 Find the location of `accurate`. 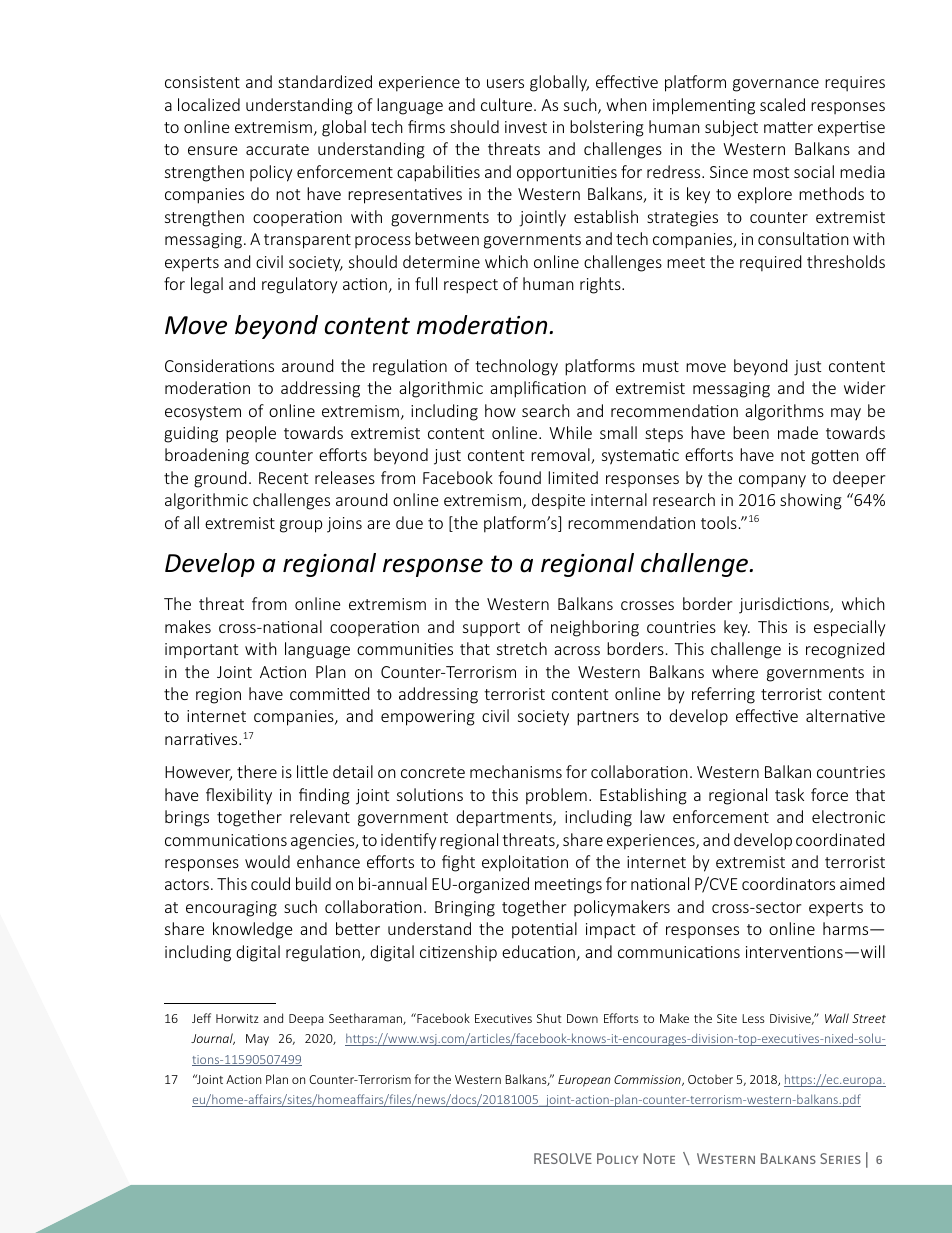

accurate is located at coordinates (277, 149).
